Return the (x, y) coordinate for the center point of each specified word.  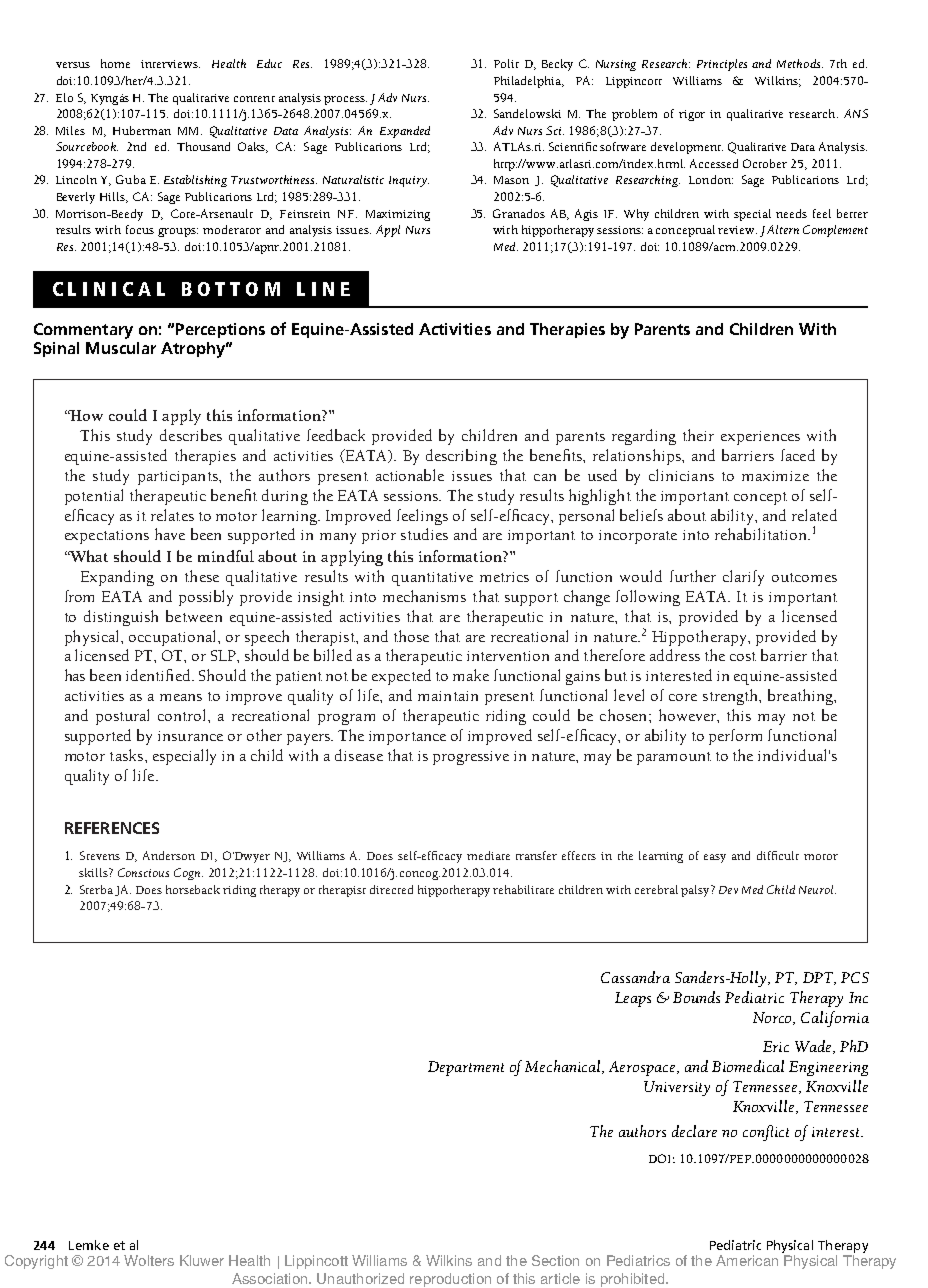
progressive (471, 758)
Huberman (142, 130)
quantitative (432, 579)
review (737, 230)
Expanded (405, 132)
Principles (722, 65)
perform (735, 737)
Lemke (89, 1245)
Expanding (117, 578)
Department (466, 1068)
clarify (743, 578)
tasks (128, 755)
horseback (193, 889)
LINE (323, 289)
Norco (774, 1018)
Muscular (121, 348)
